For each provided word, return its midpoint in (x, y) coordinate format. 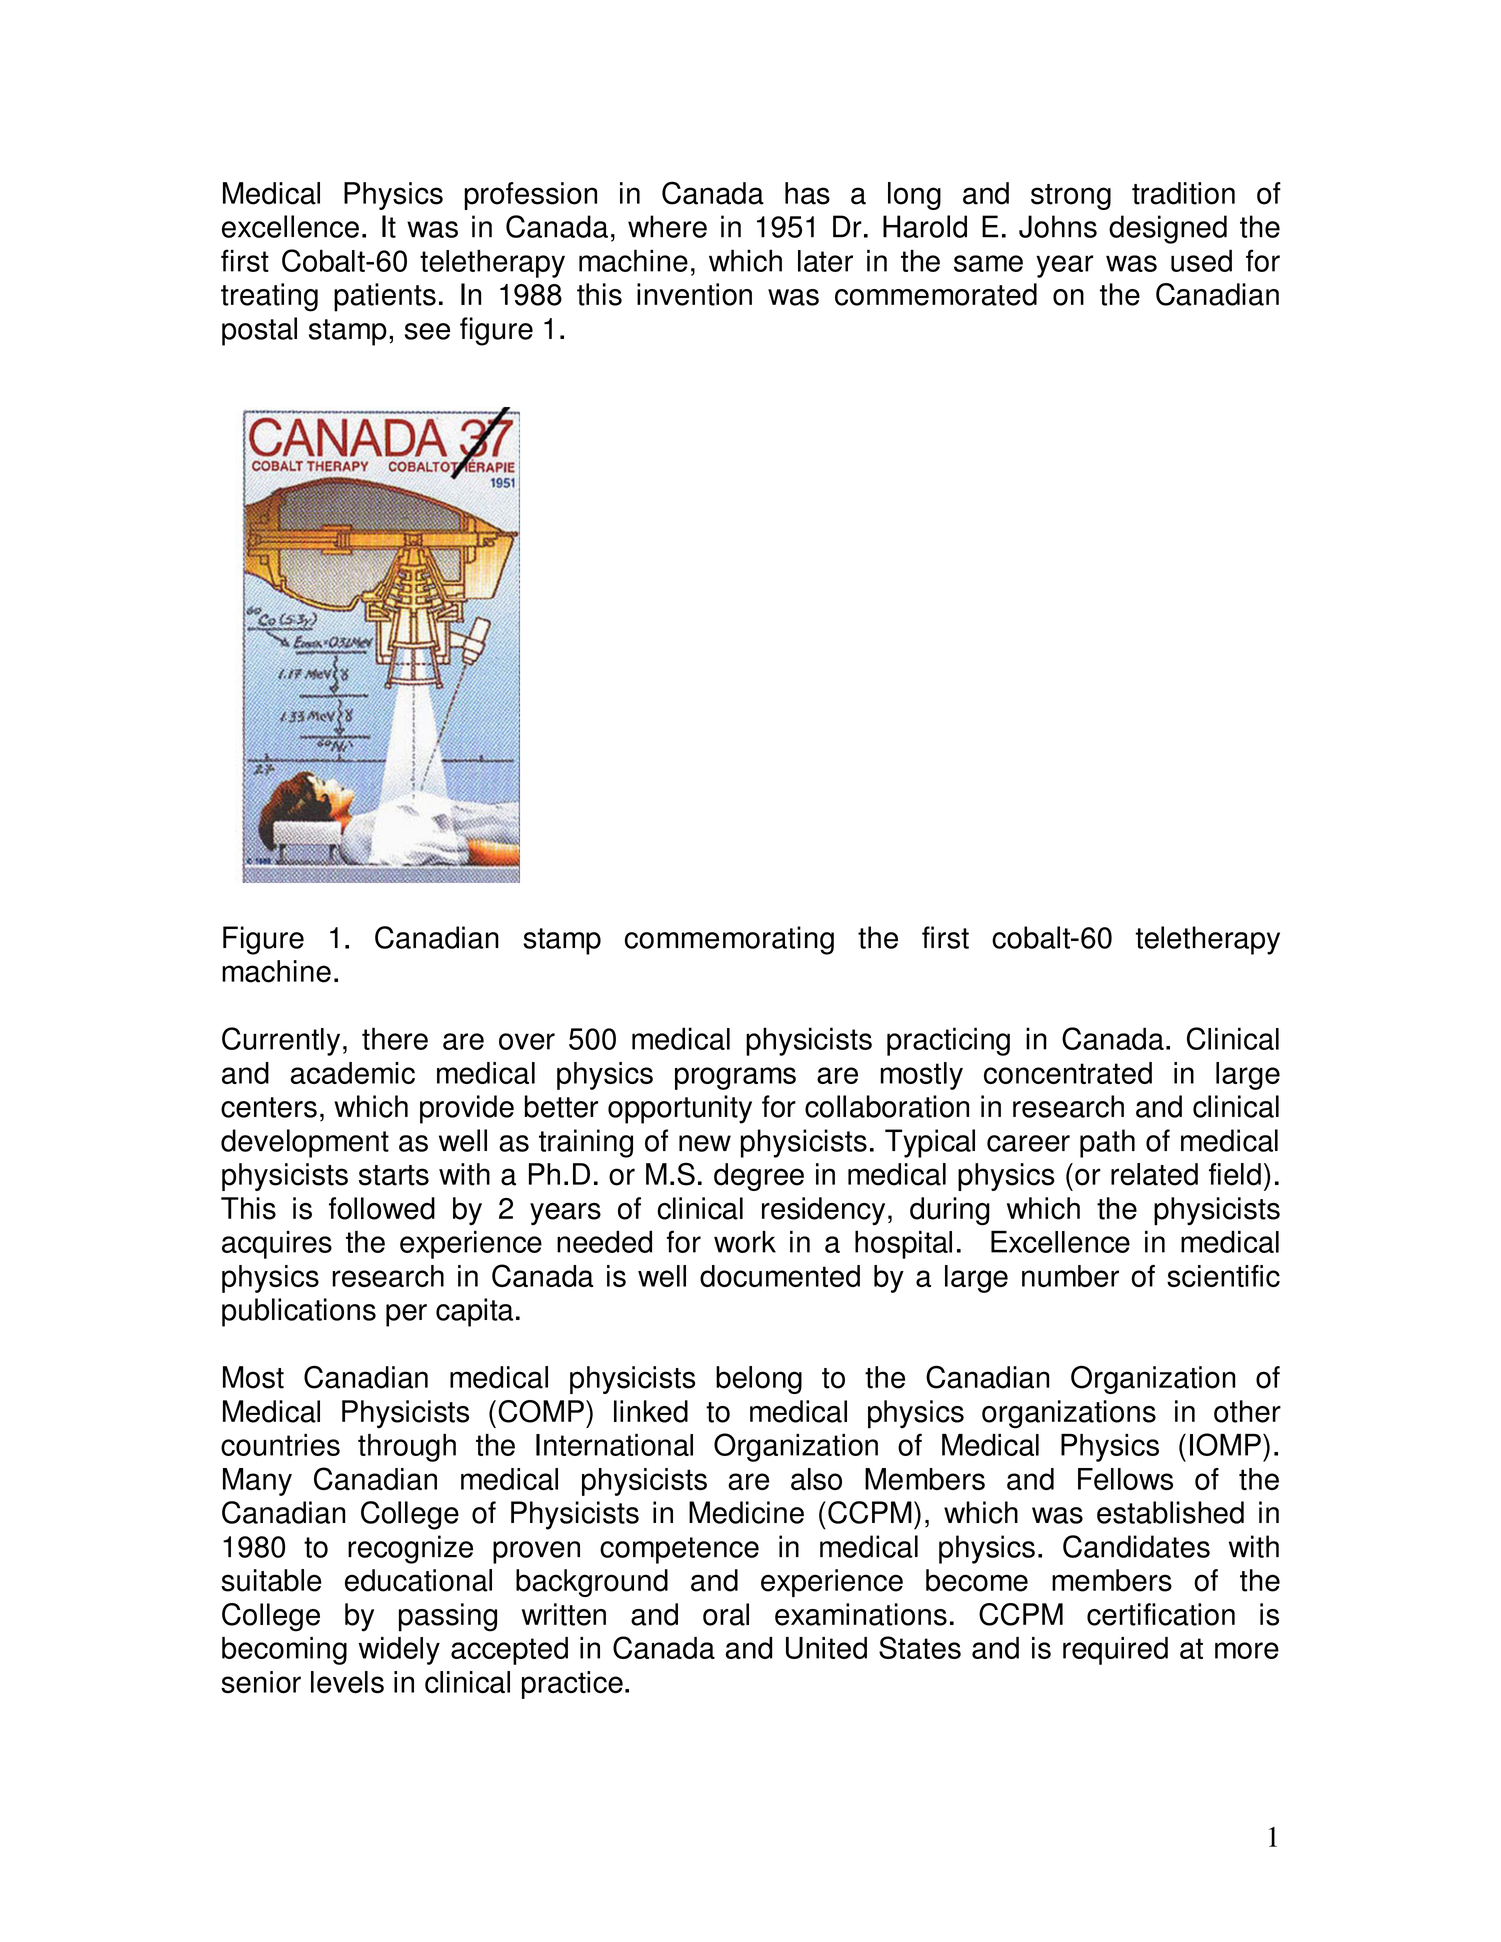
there (395, 1038)
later (825, 261)
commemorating (729, 940)
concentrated (1068, 1073)
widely (399, 1651)
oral (726, 1614)
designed (1168, 229)
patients (385, 297)
